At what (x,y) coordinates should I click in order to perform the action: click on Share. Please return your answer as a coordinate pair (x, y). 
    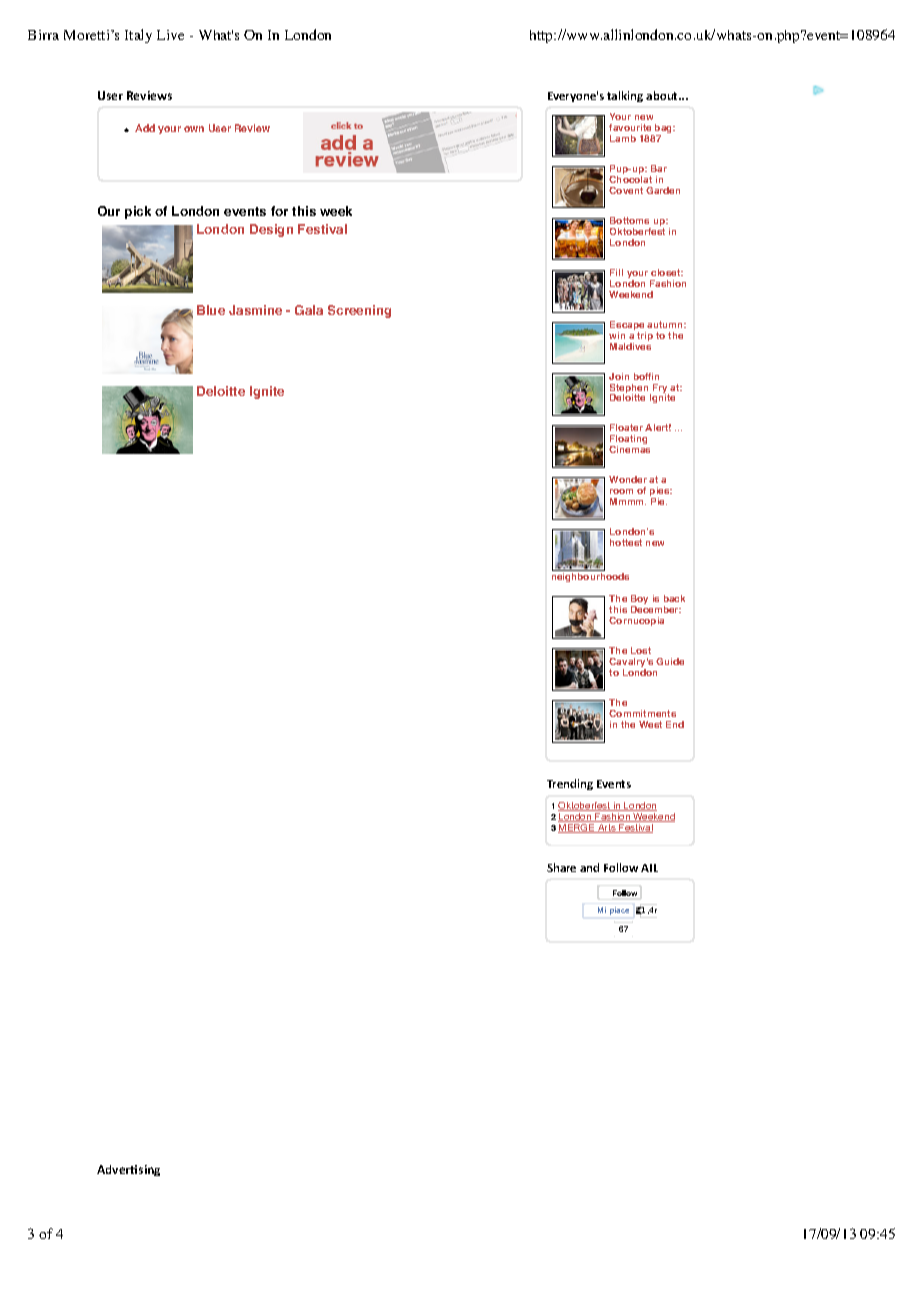
    Looking at the image, I should click on (561, 867).
